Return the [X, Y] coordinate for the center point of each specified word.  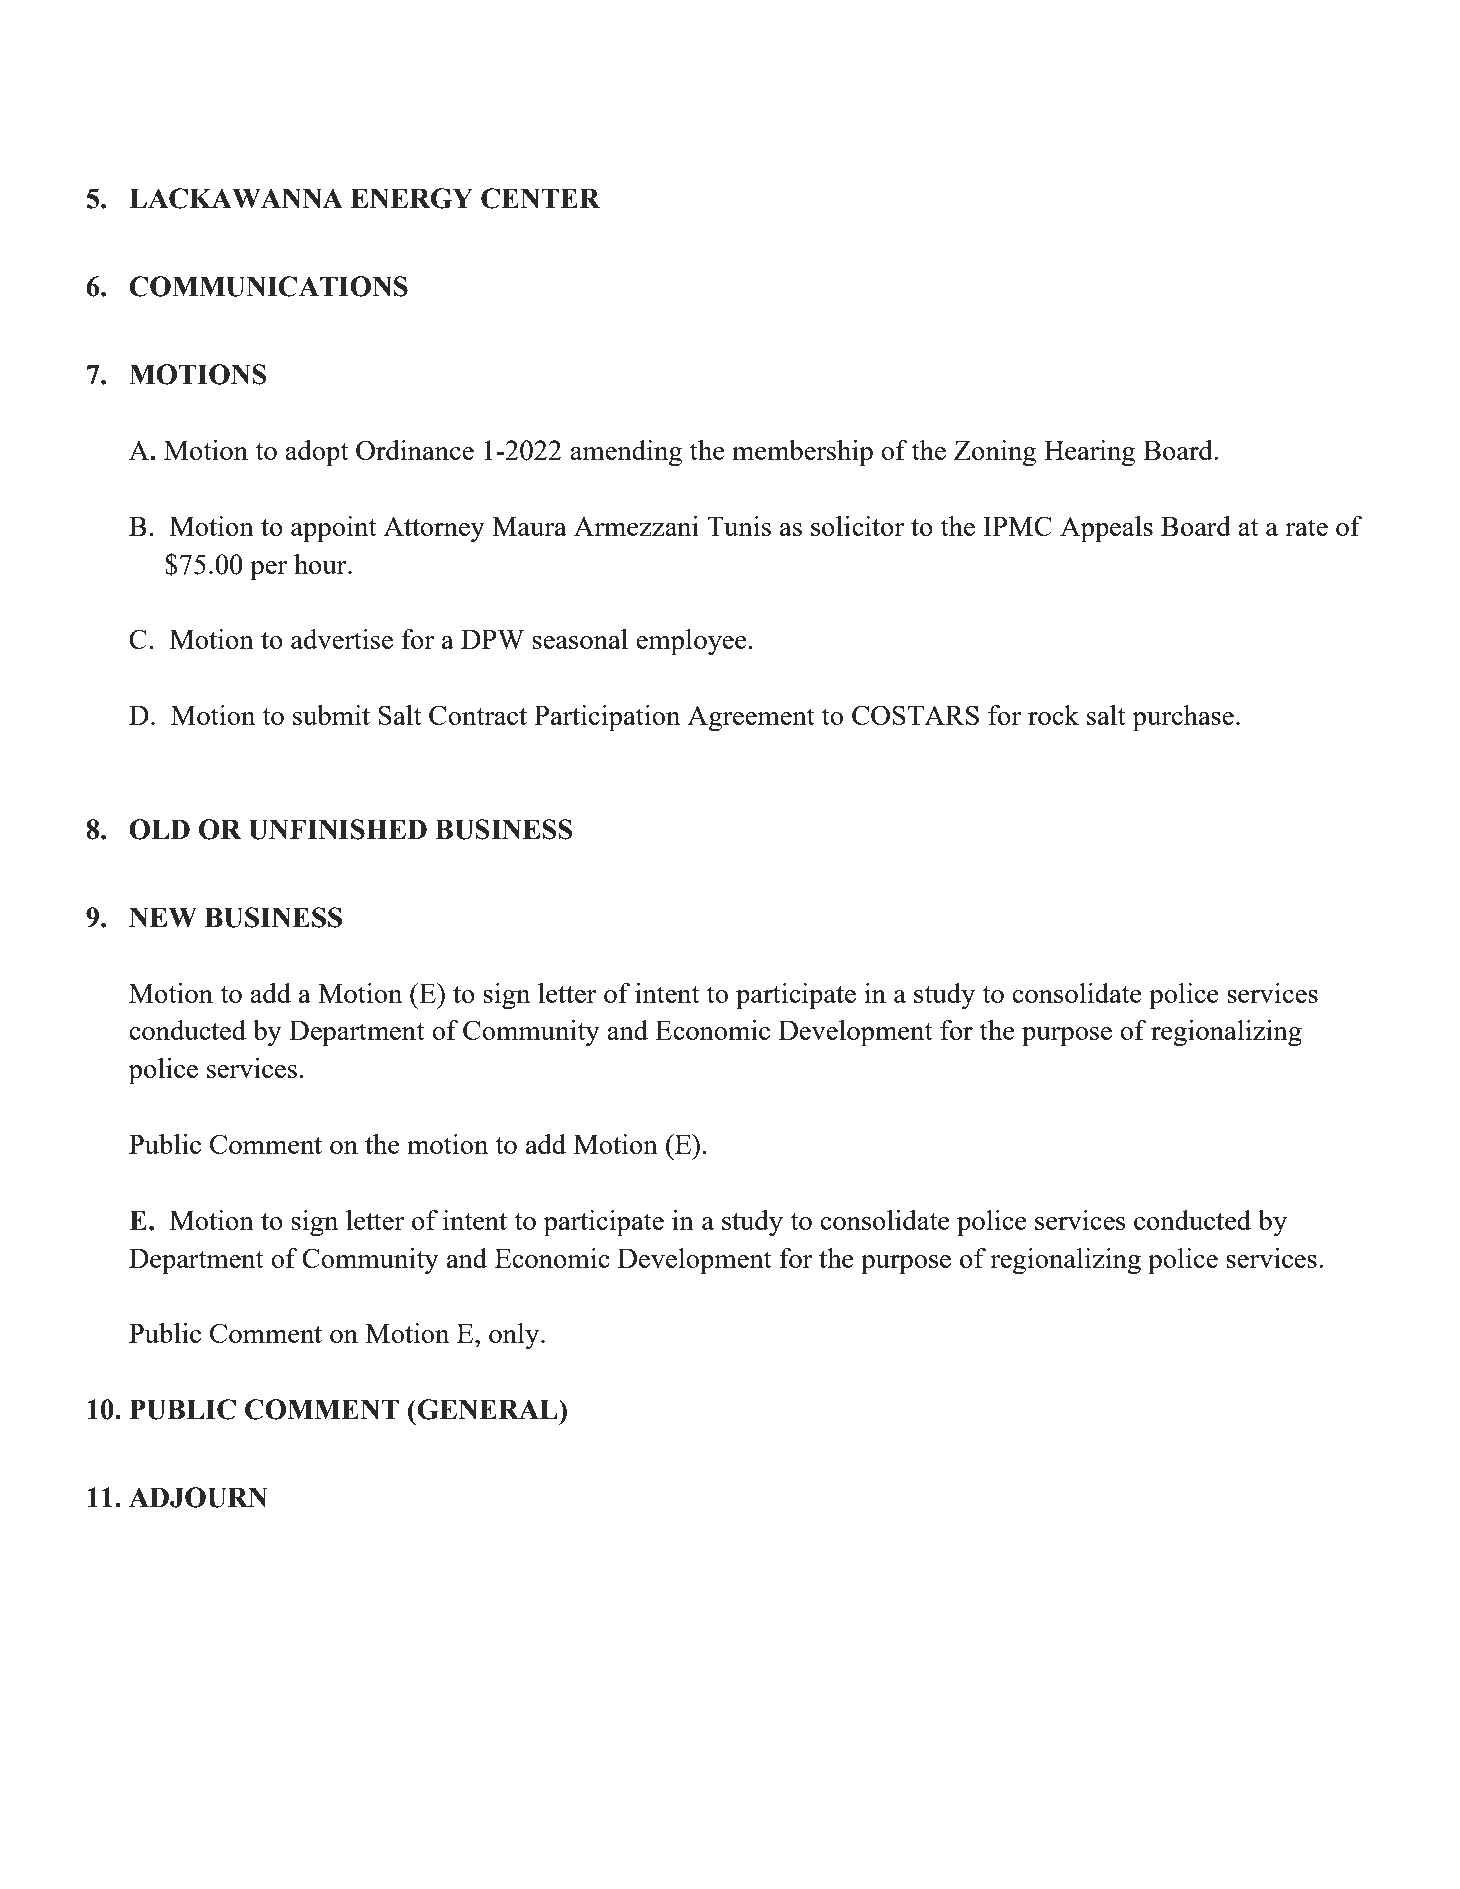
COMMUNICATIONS [268, 286]
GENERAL [488, 1409]
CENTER [540, 198]
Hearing [1090, 453]
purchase [1183, 718]
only [515, 1336]
